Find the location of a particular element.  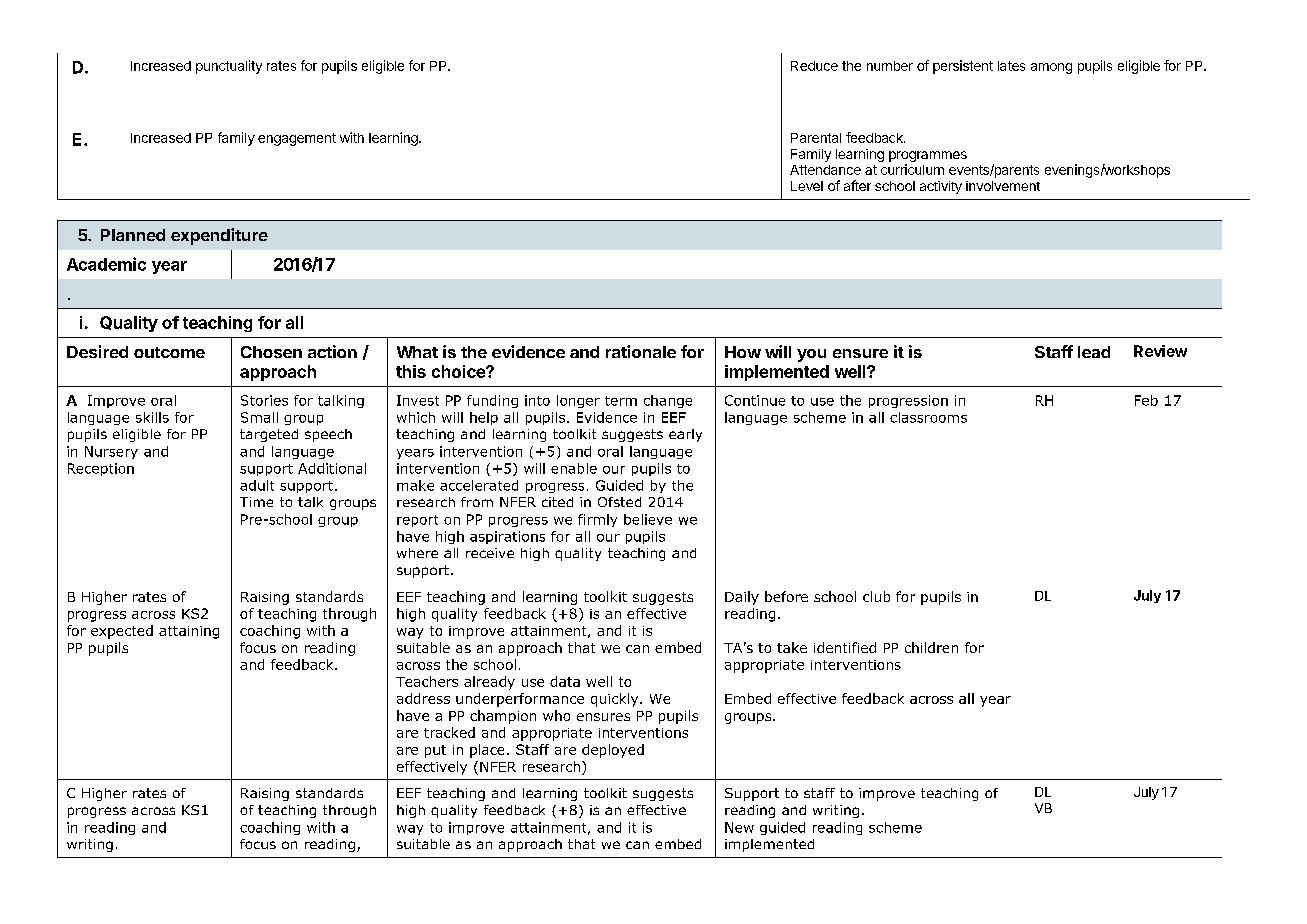

punctuality is located at coordinates (229, 67).
